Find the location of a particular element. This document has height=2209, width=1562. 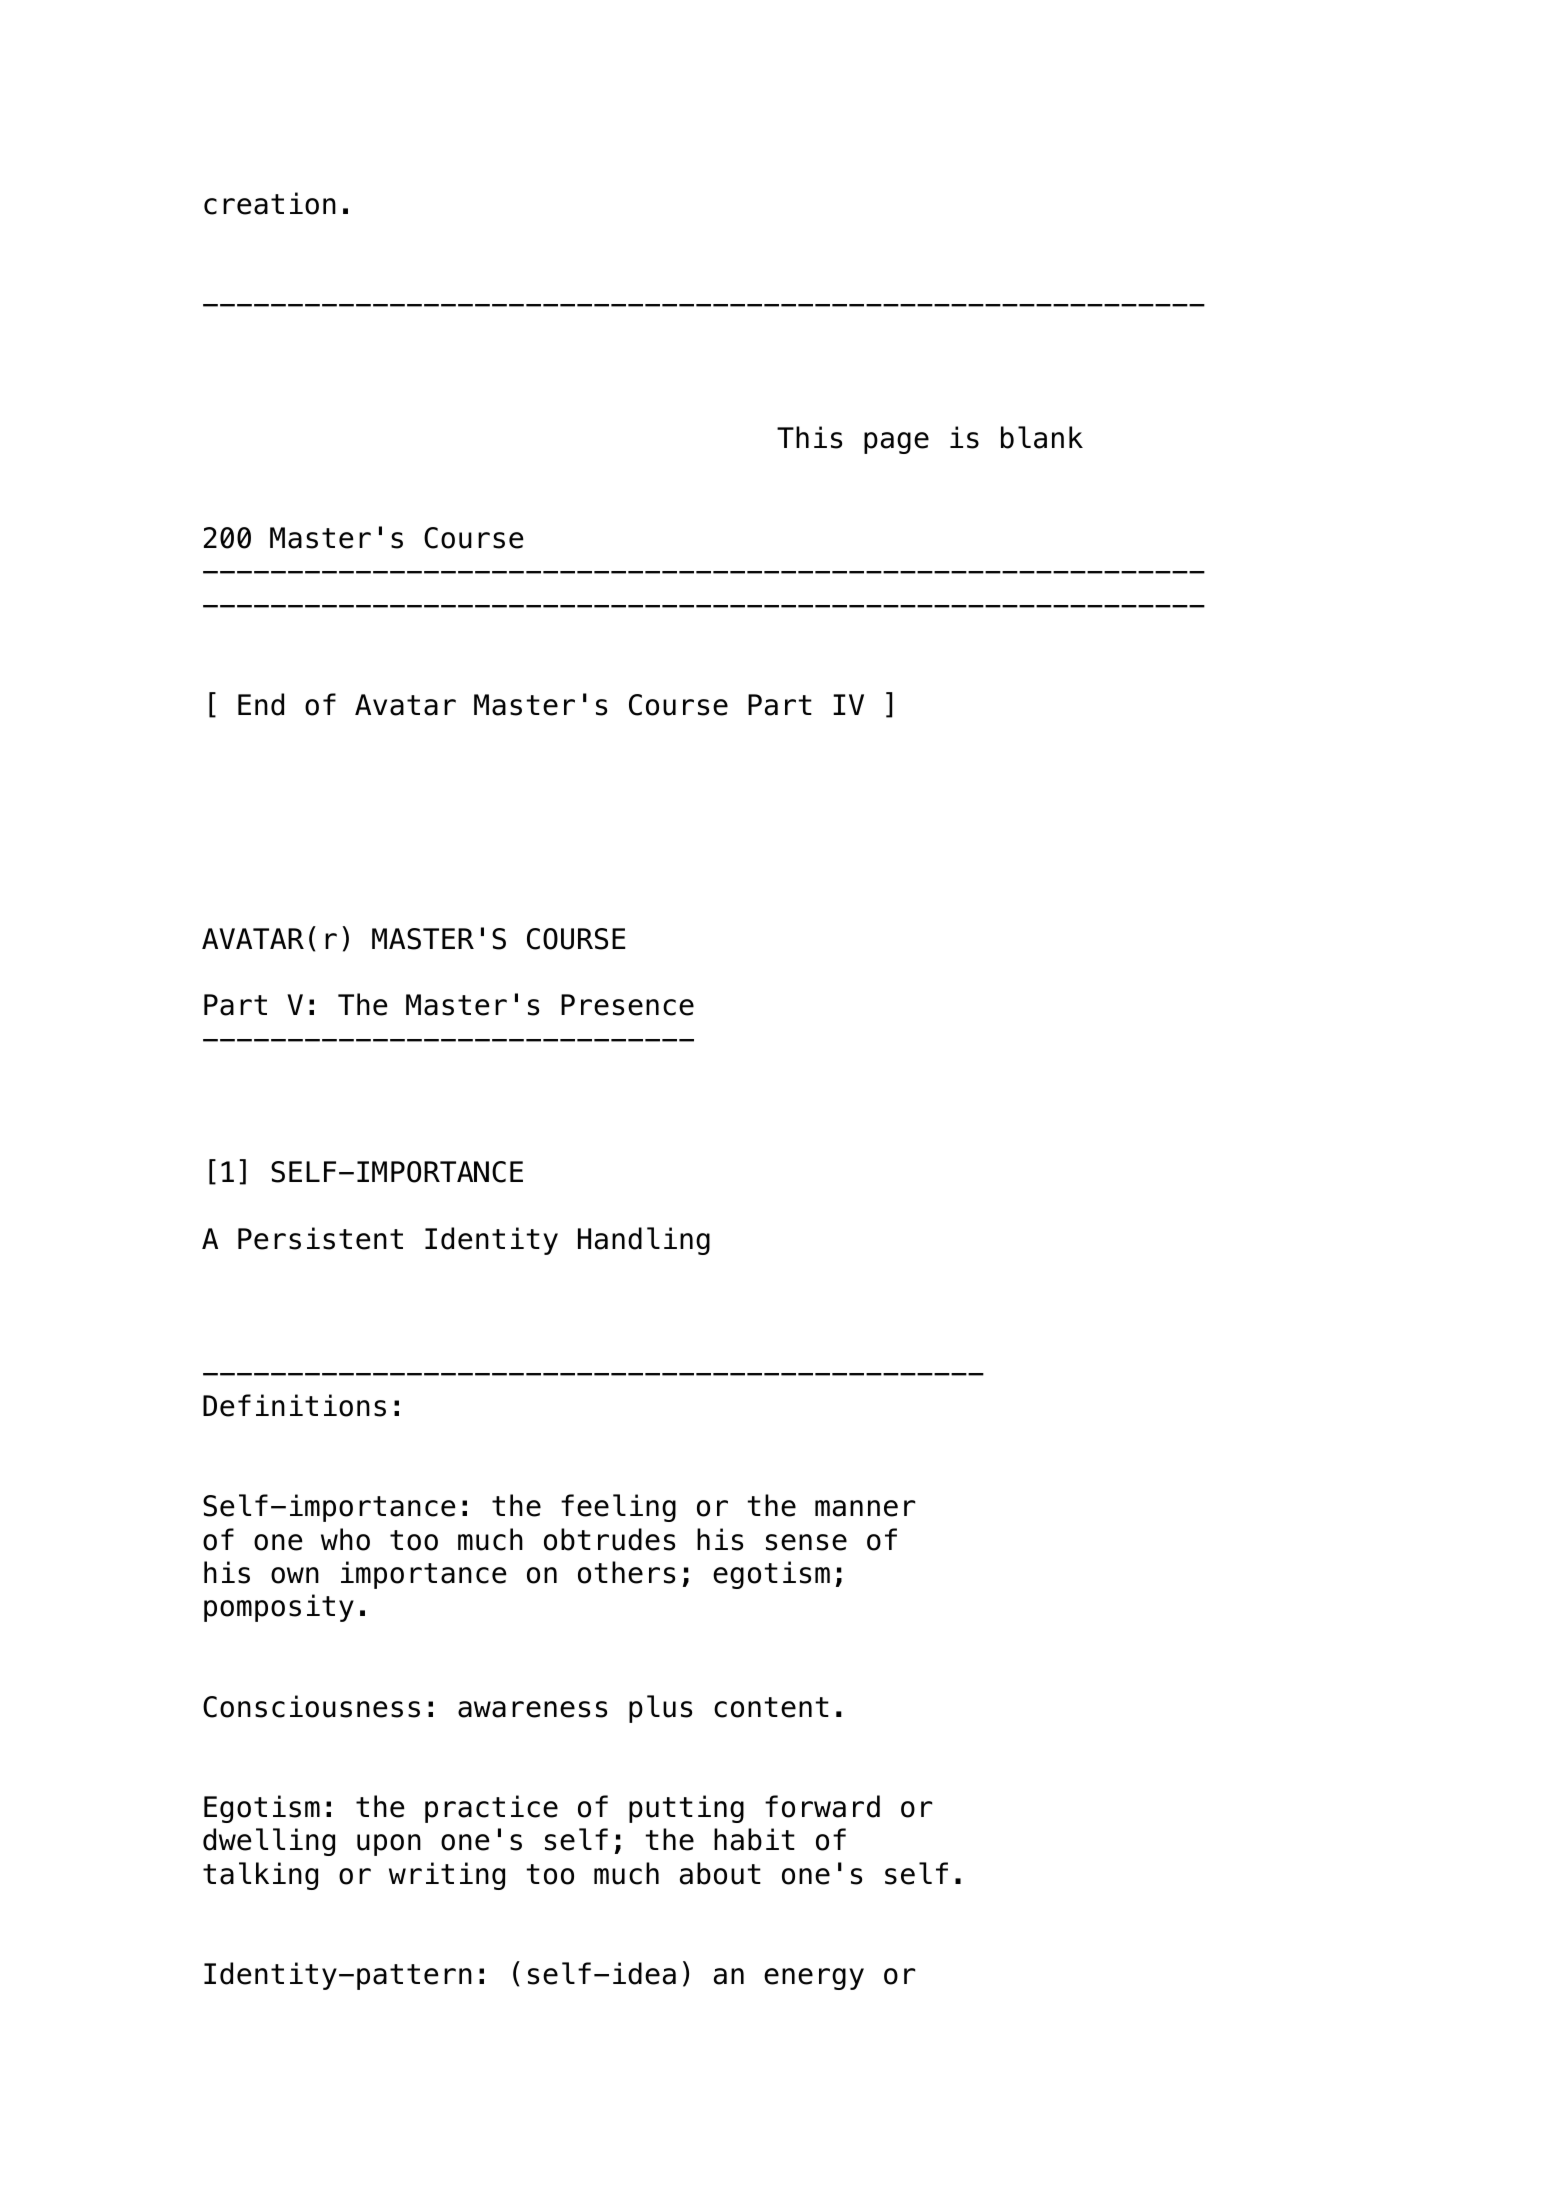

creation is located at coordinates (270, 203).
